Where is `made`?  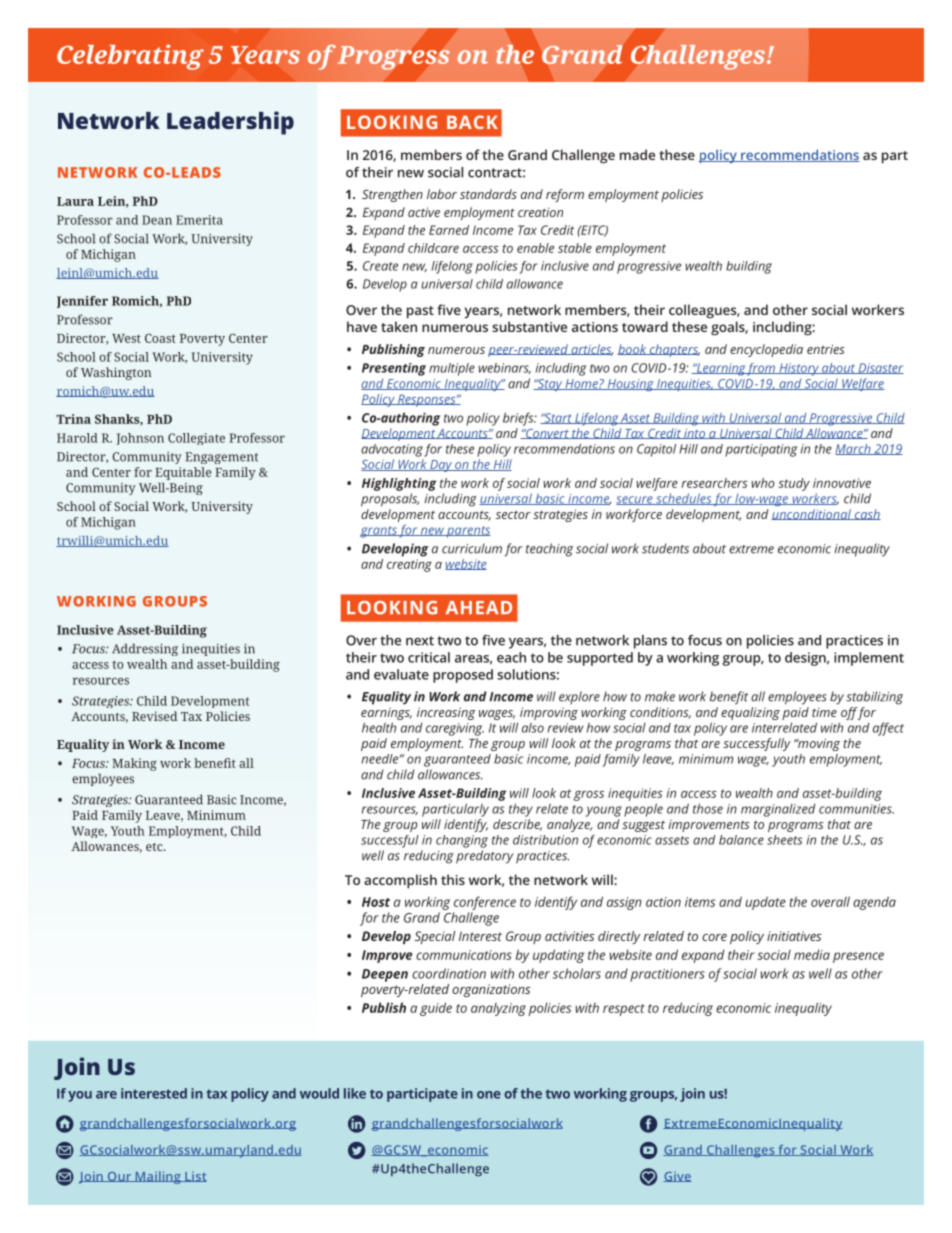
made is located at coordinates (637, 154).
